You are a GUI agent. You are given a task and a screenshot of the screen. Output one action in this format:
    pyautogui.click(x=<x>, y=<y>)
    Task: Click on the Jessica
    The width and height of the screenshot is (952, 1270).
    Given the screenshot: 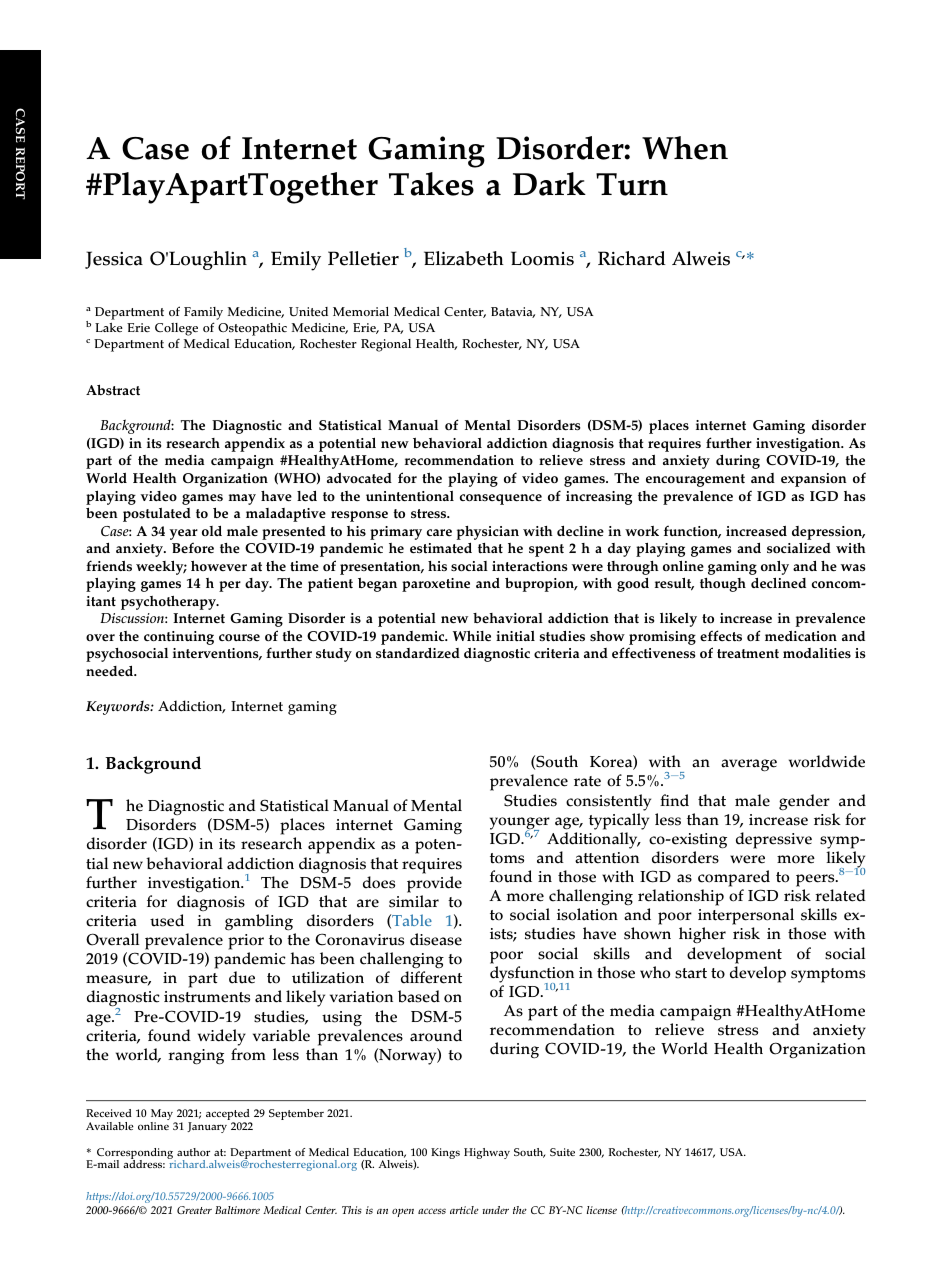 What is the action you would take?
    pyautogui.click(x=114, y=260)
